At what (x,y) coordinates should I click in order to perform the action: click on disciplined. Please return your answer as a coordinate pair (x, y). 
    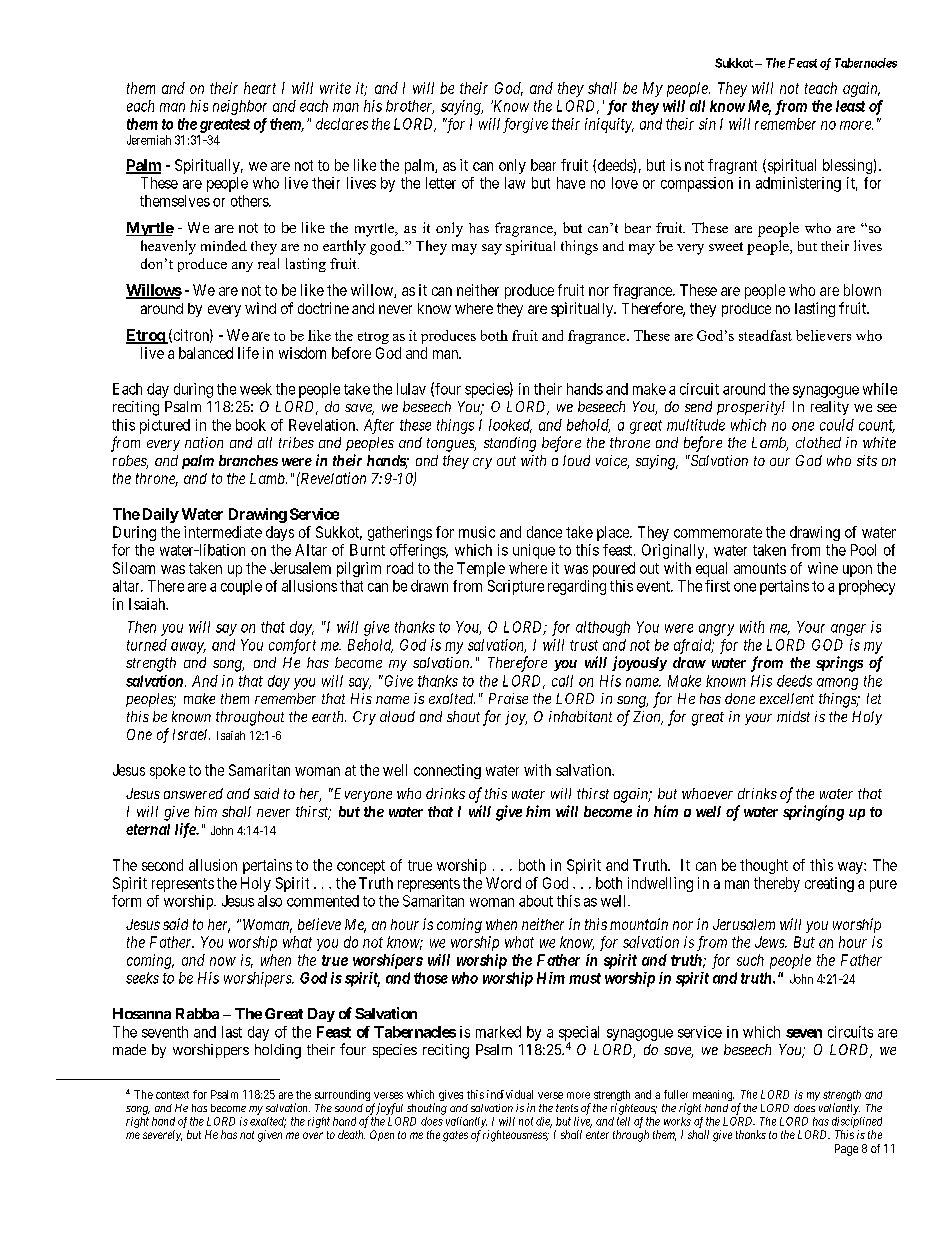
    Looking at the image, I should click on (857, 1122).
